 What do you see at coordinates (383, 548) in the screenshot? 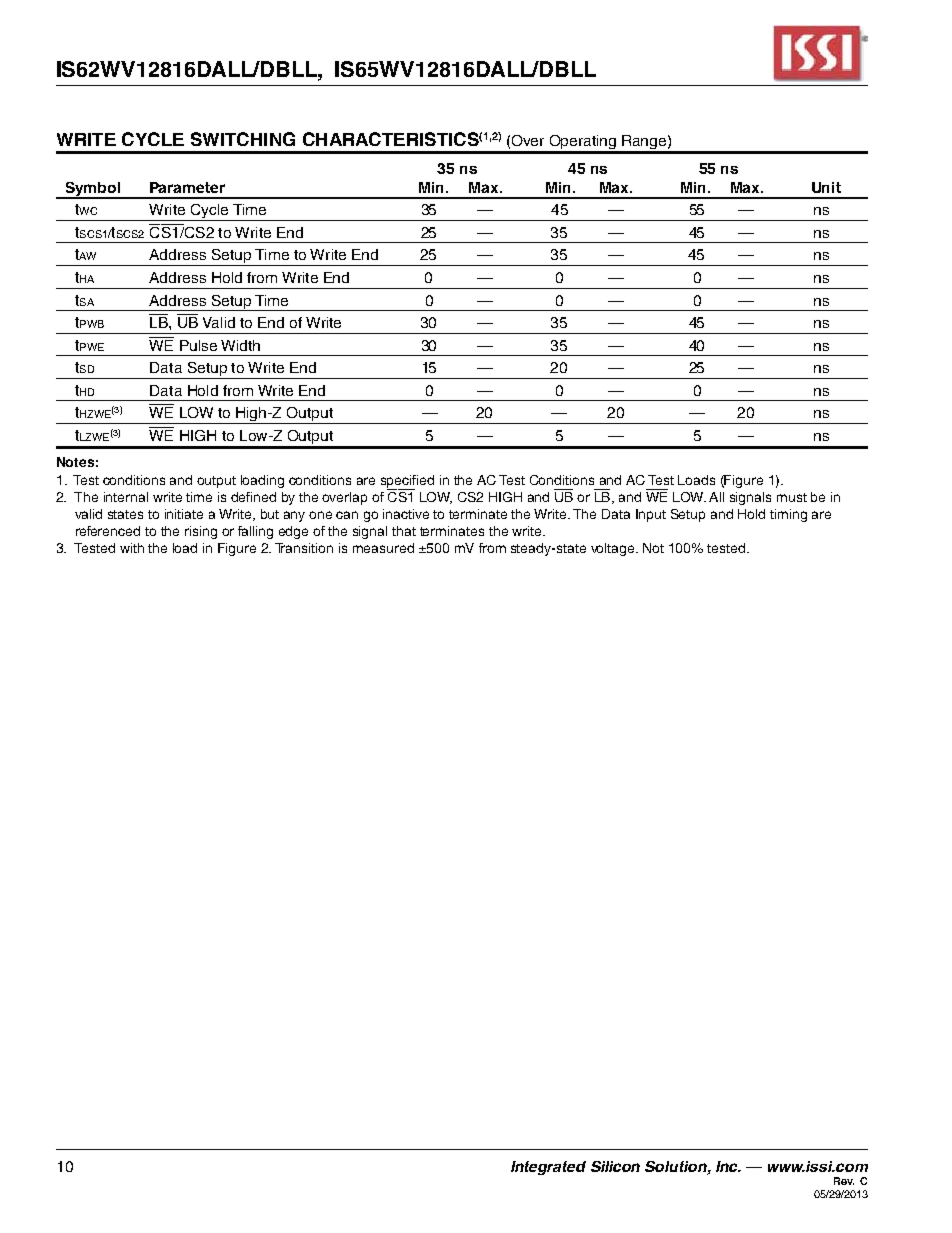
I see `measured` at bounding box center [383, 548].
